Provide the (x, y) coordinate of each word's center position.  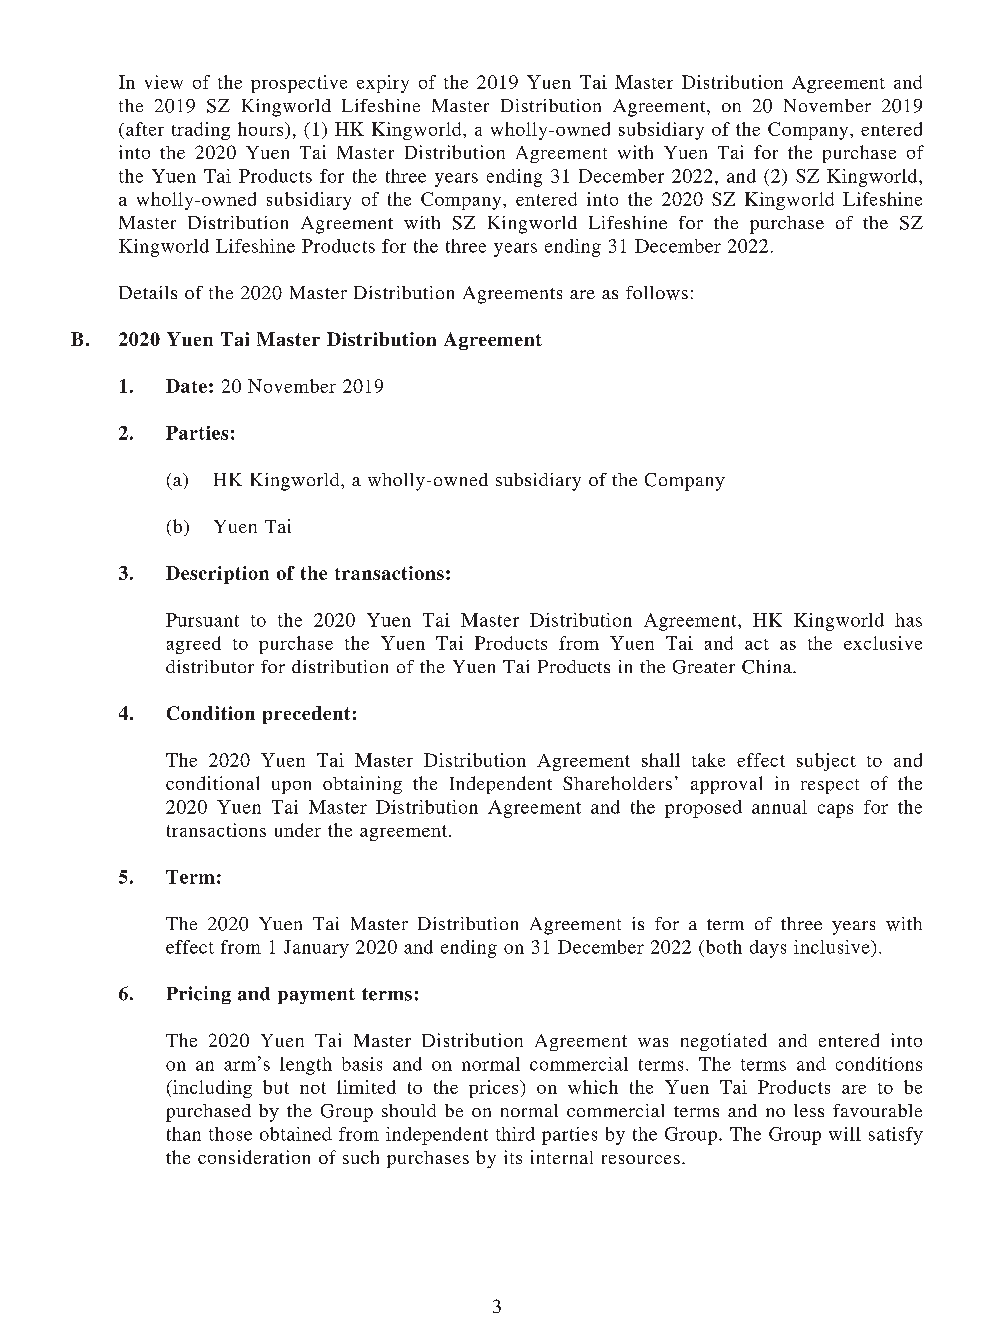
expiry (383, 84)
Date (186, 386)
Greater (704, 667)
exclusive (883, 643)
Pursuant (202, 620)
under (298, 830)
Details (148, 292)
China (768, 667)
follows (657, 293)
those (230, 1134)
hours (262, 129)
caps (835, 811)
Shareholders (617, 783)
